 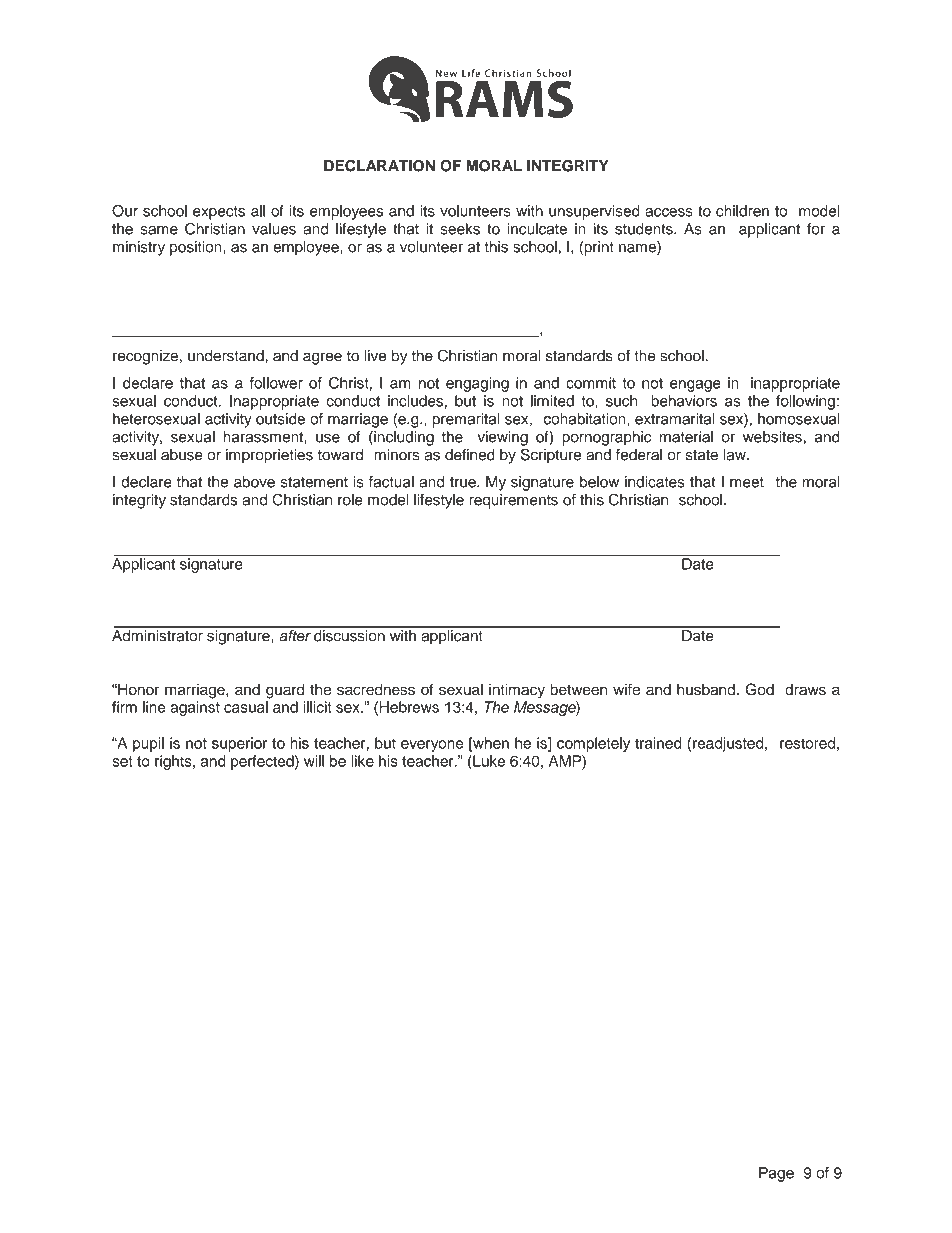 I want to click on children, so click(x=742, y=211).
